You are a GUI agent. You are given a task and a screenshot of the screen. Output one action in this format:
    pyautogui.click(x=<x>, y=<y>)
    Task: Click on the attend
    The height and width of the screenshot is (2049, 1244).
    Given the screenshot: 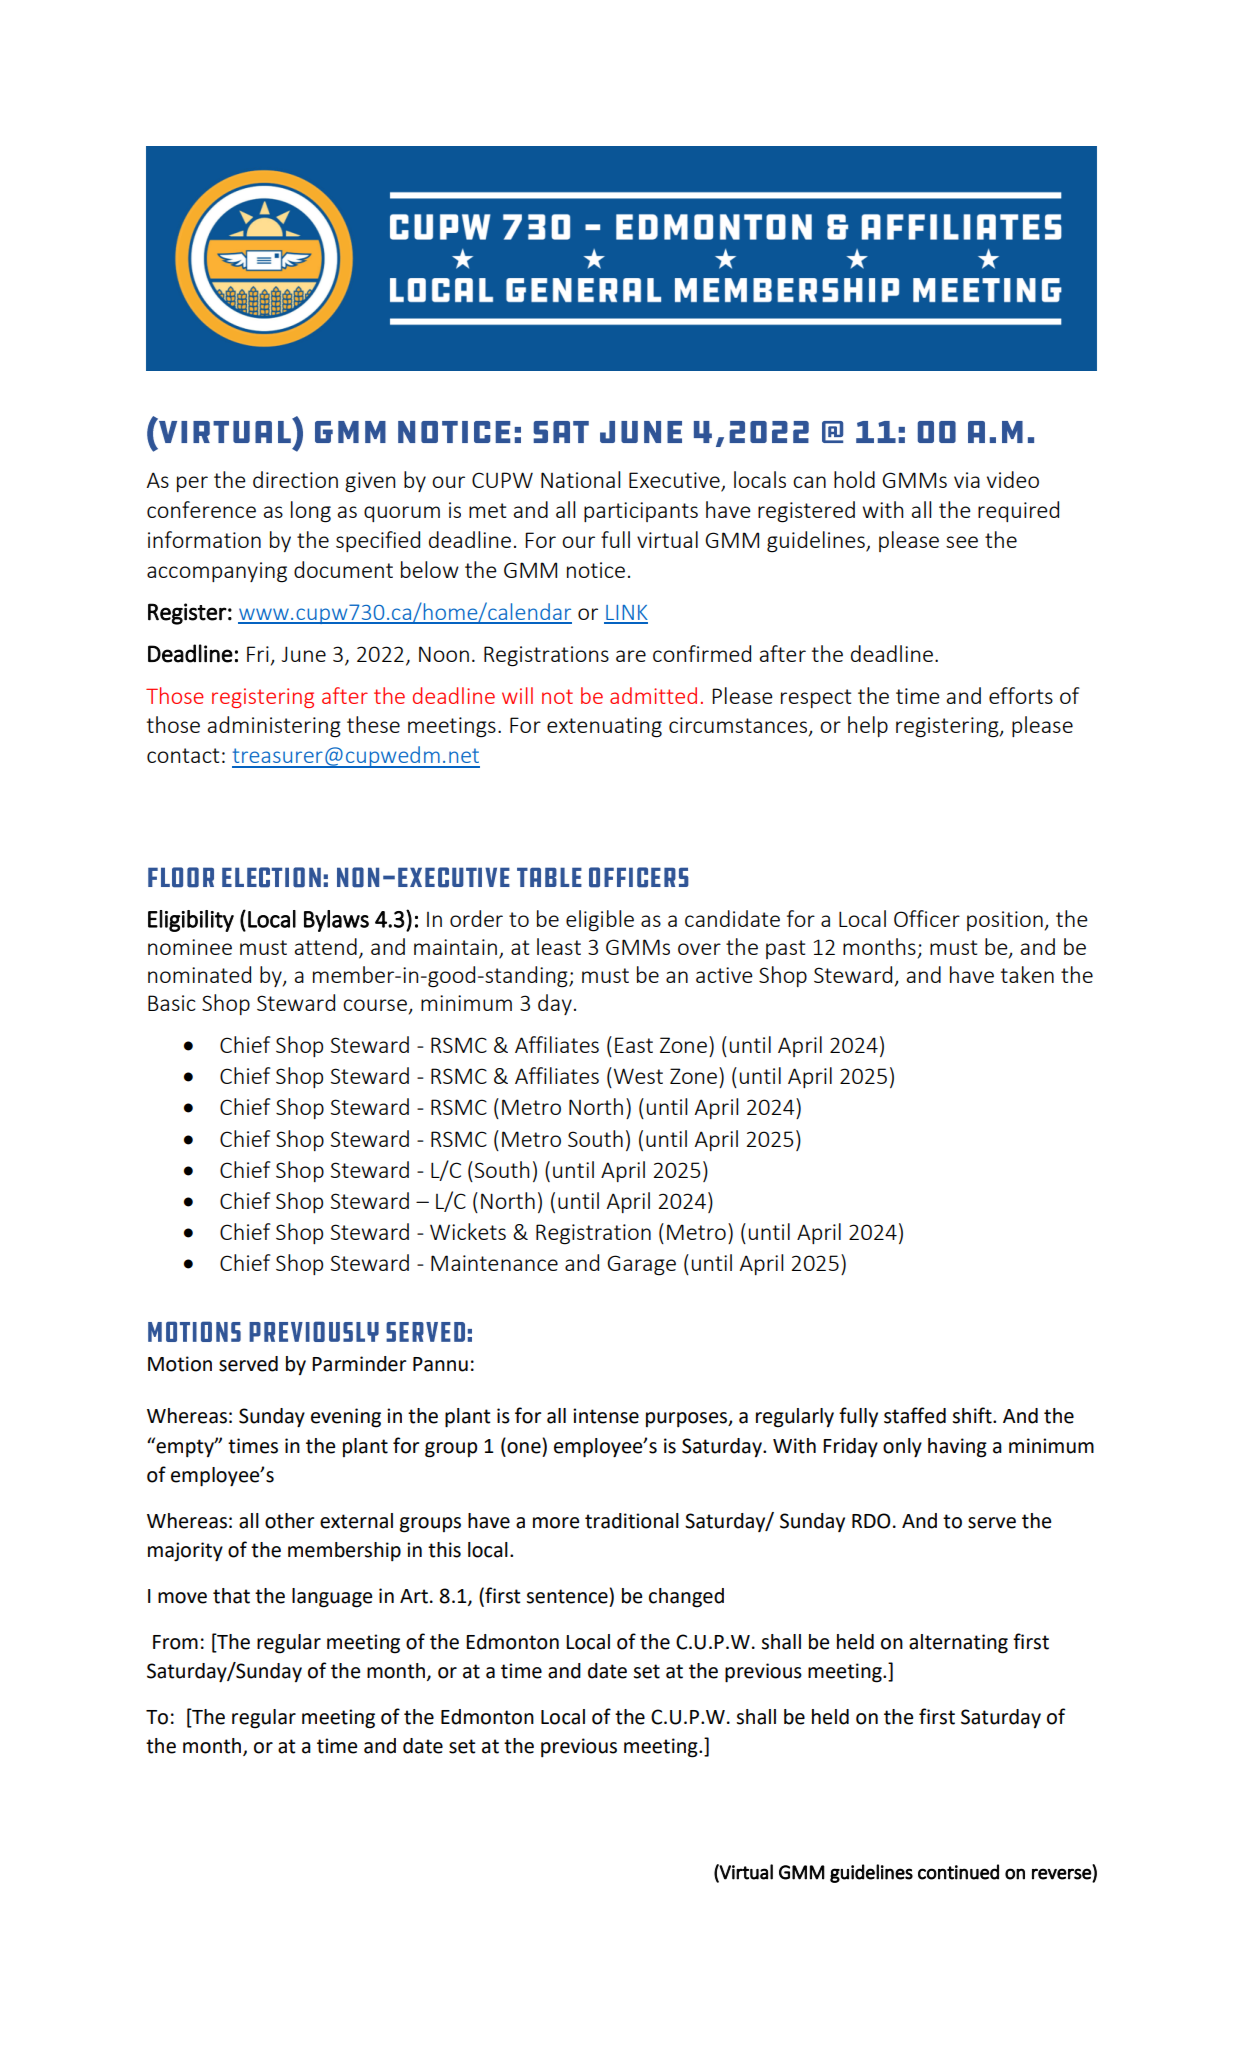 What is the action you would take?
    pyautogui.click(x=326, y=946)
